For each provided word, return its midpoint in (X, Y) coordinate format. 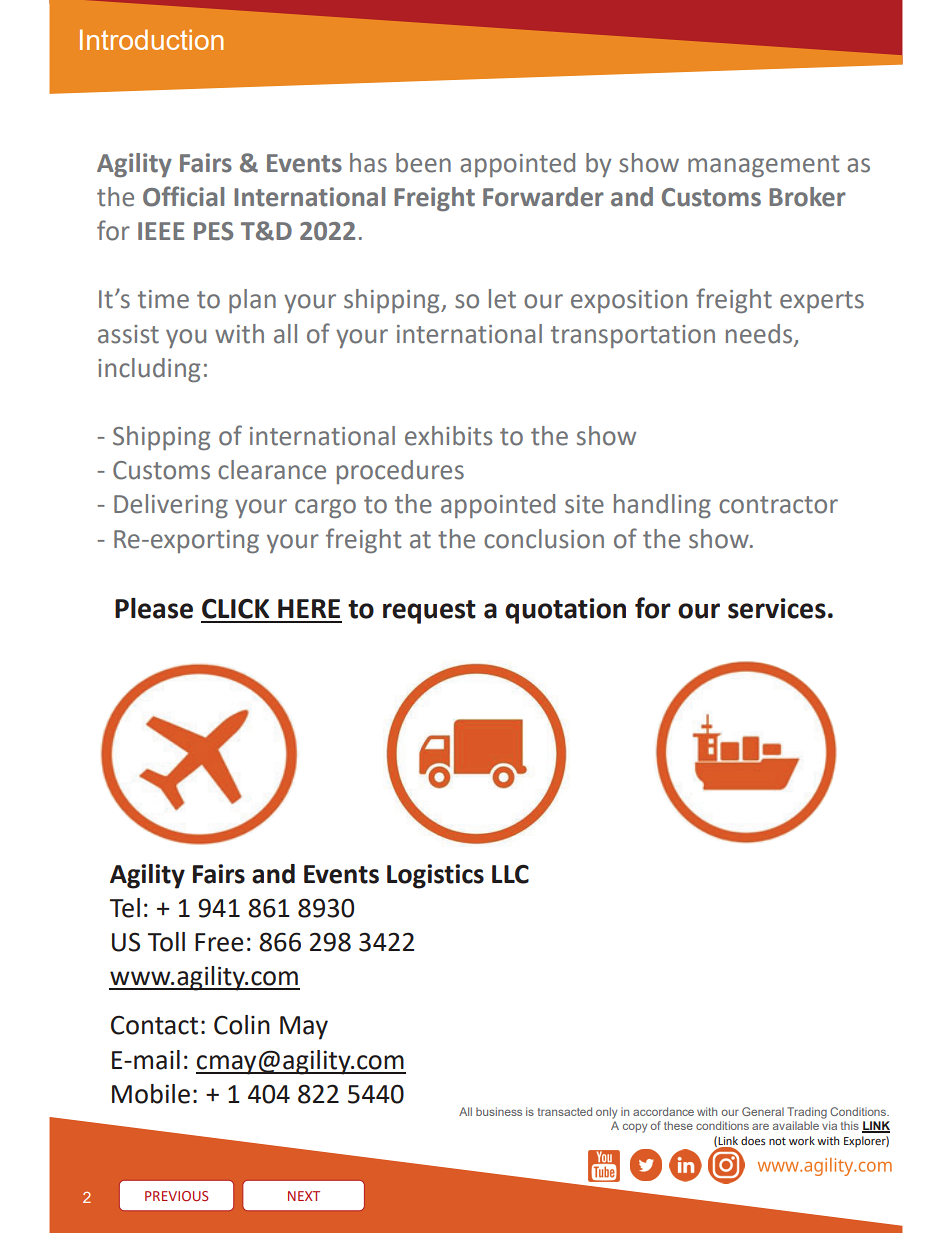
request (429, 612)
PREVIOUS (176, 1196)
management (763, 166)
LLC (510, 874)
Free (219, 942)
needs (760, 334)
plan (252, 301)
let (502, 299)
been (423, 163)
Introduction (151, 39)
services (777, 608)
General (763, 1111)
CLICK (236, 609)
